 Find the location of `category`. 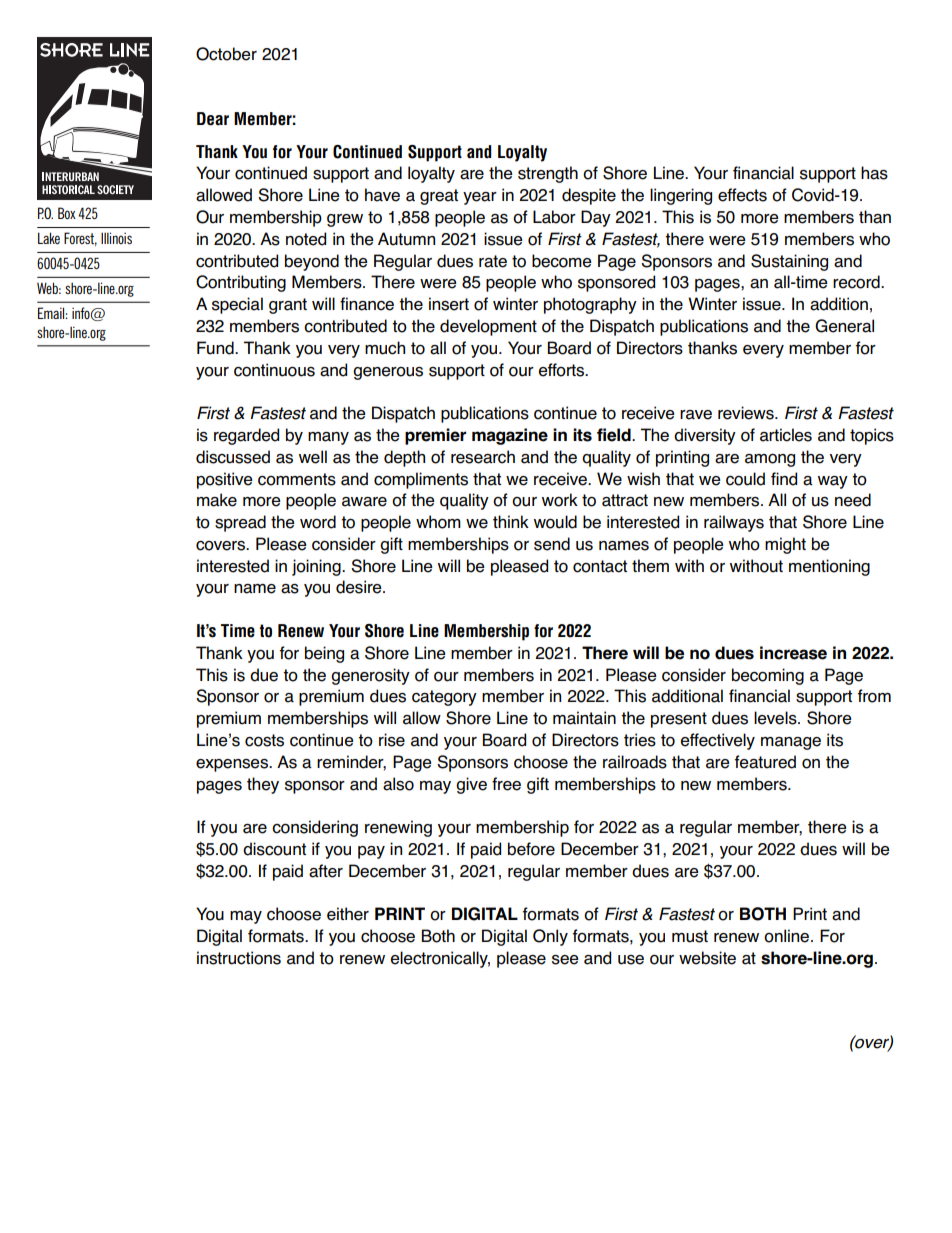

category is located at coordinates (444, 698).
